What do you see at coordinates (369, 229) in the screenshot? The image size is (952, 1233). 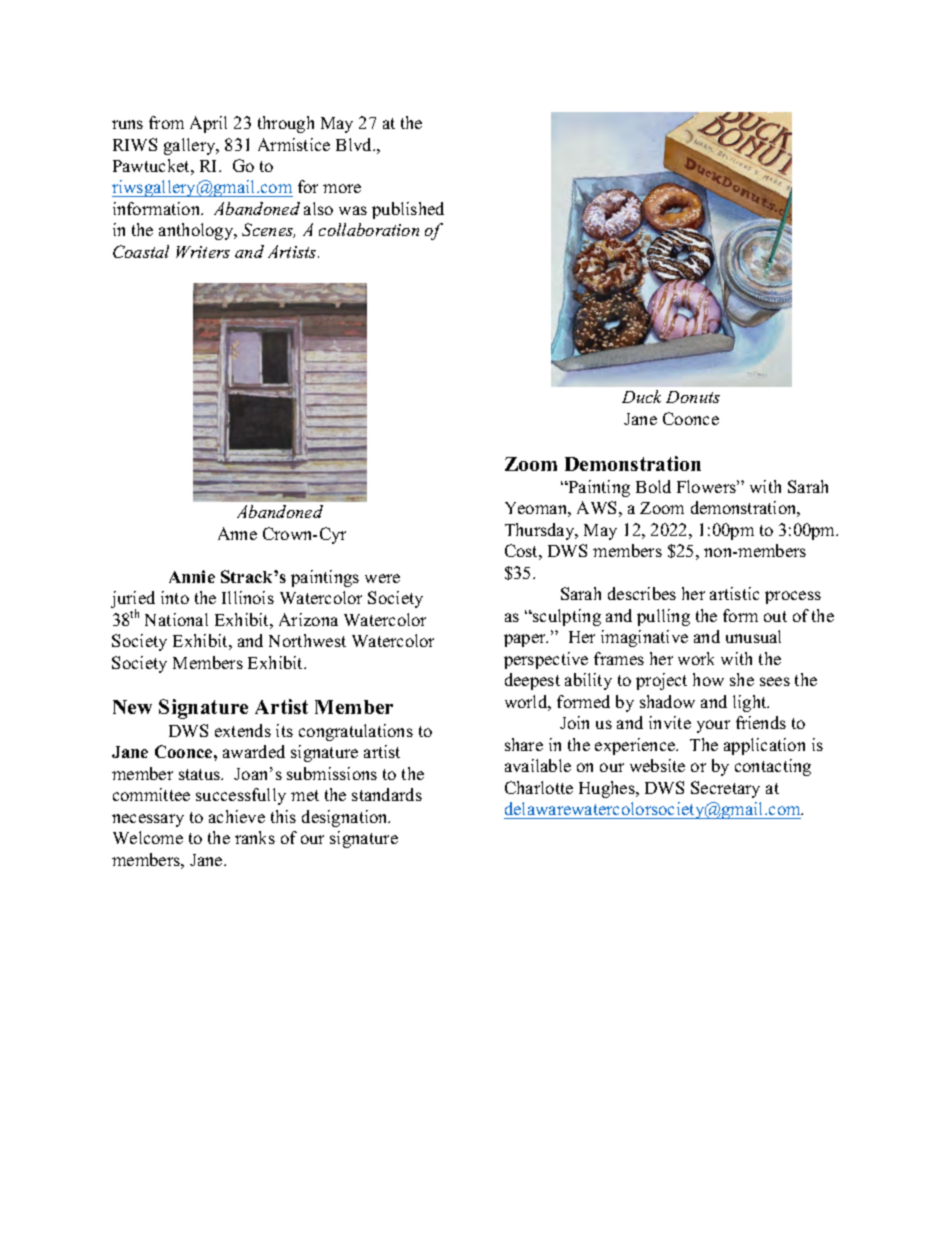 I see `collaboration` at bounding box center [369, 229].
